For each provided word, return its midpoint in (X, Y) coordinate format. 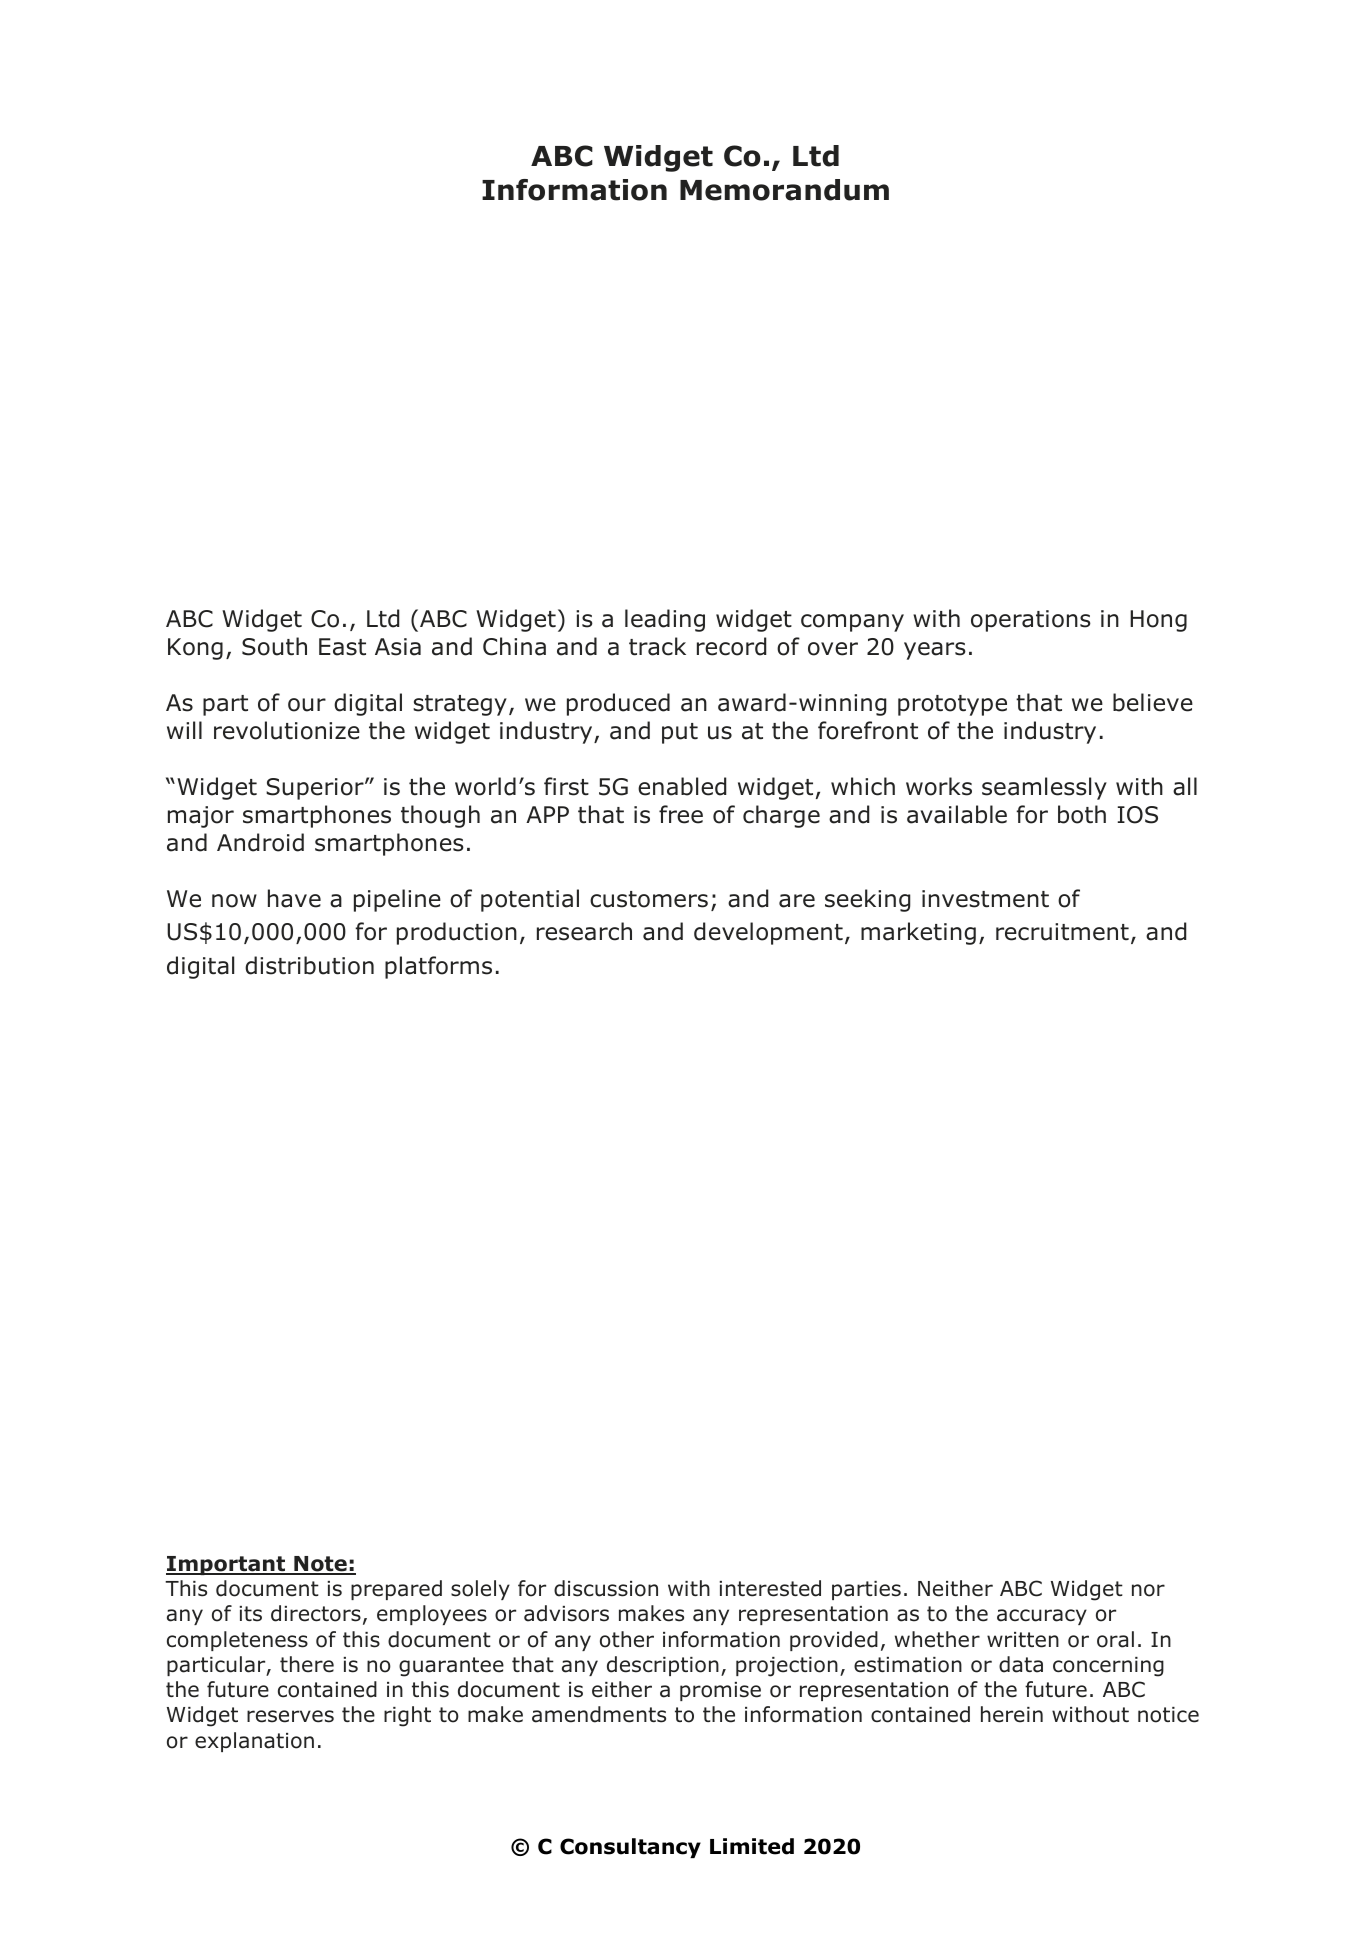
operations (1031, 621)
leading (665, 620)
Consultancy (630, 1848)
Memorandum (784, 190)
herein (1012, 1714)
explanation (254, 1742)
